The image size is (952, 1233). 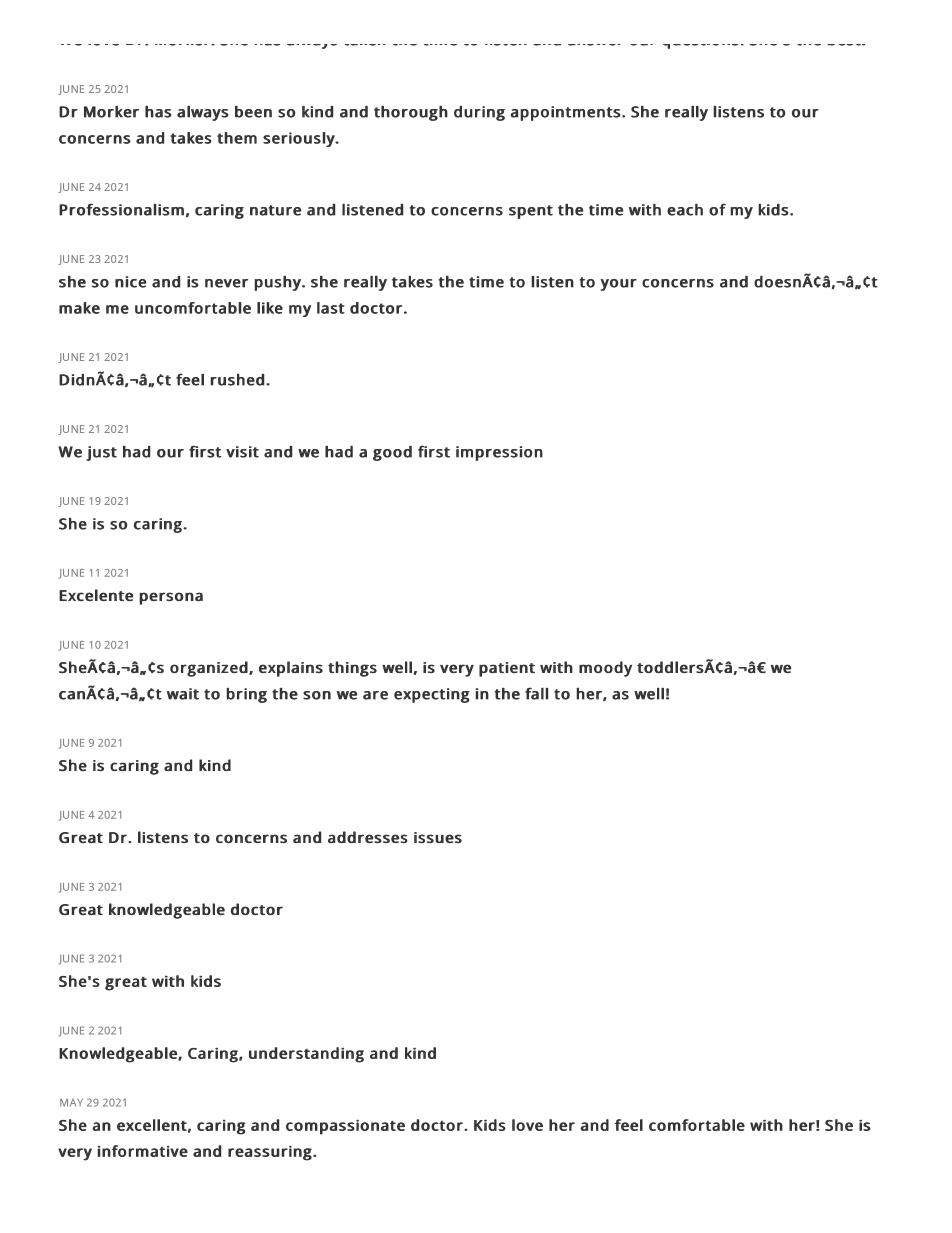 What do you see at coordinates (183, 694) in the document?
I see `wait` at bounding box center [183, 694].
